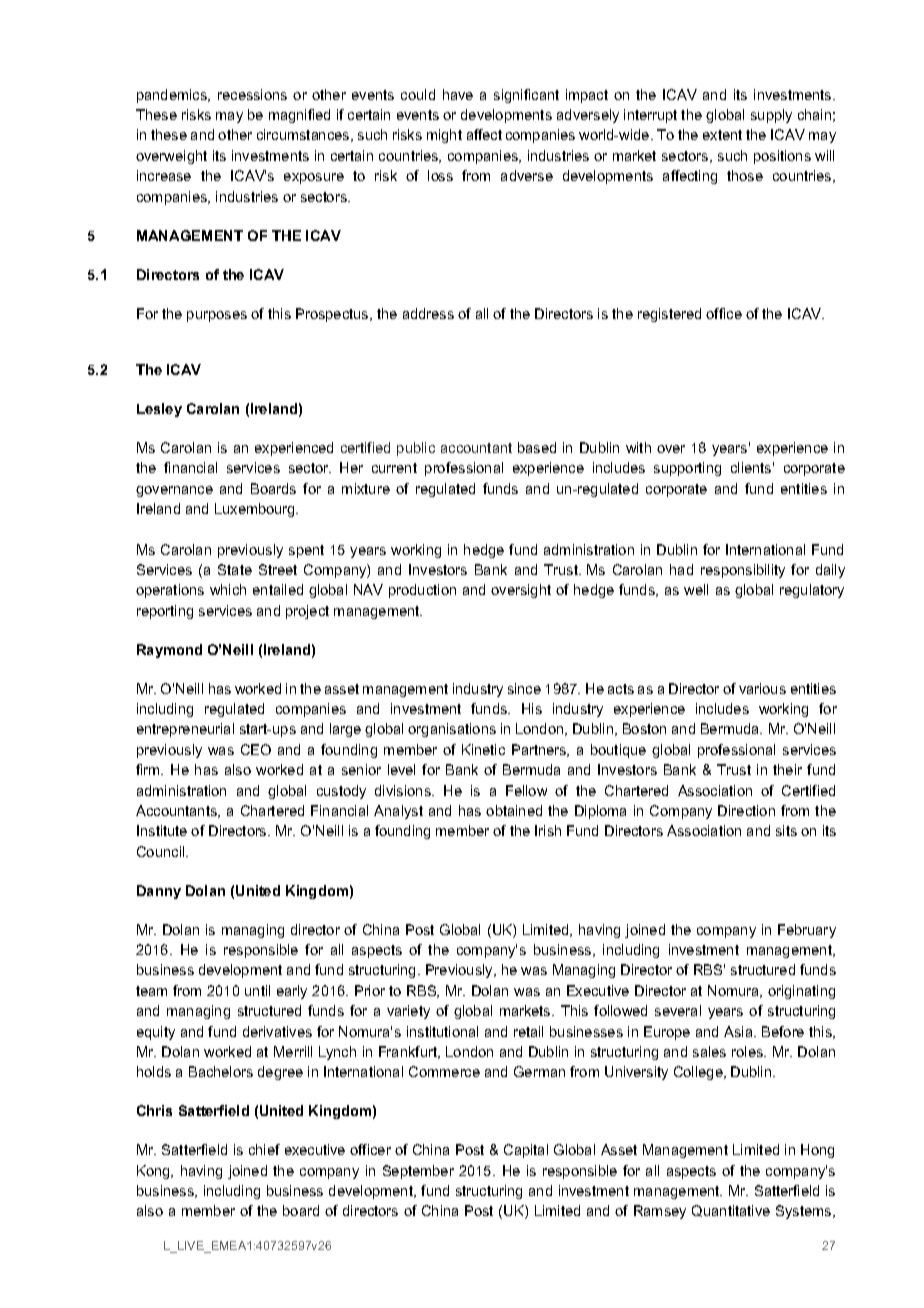  Describe the element at coordinates (235, 569) in the document. I see `State` at that location.
